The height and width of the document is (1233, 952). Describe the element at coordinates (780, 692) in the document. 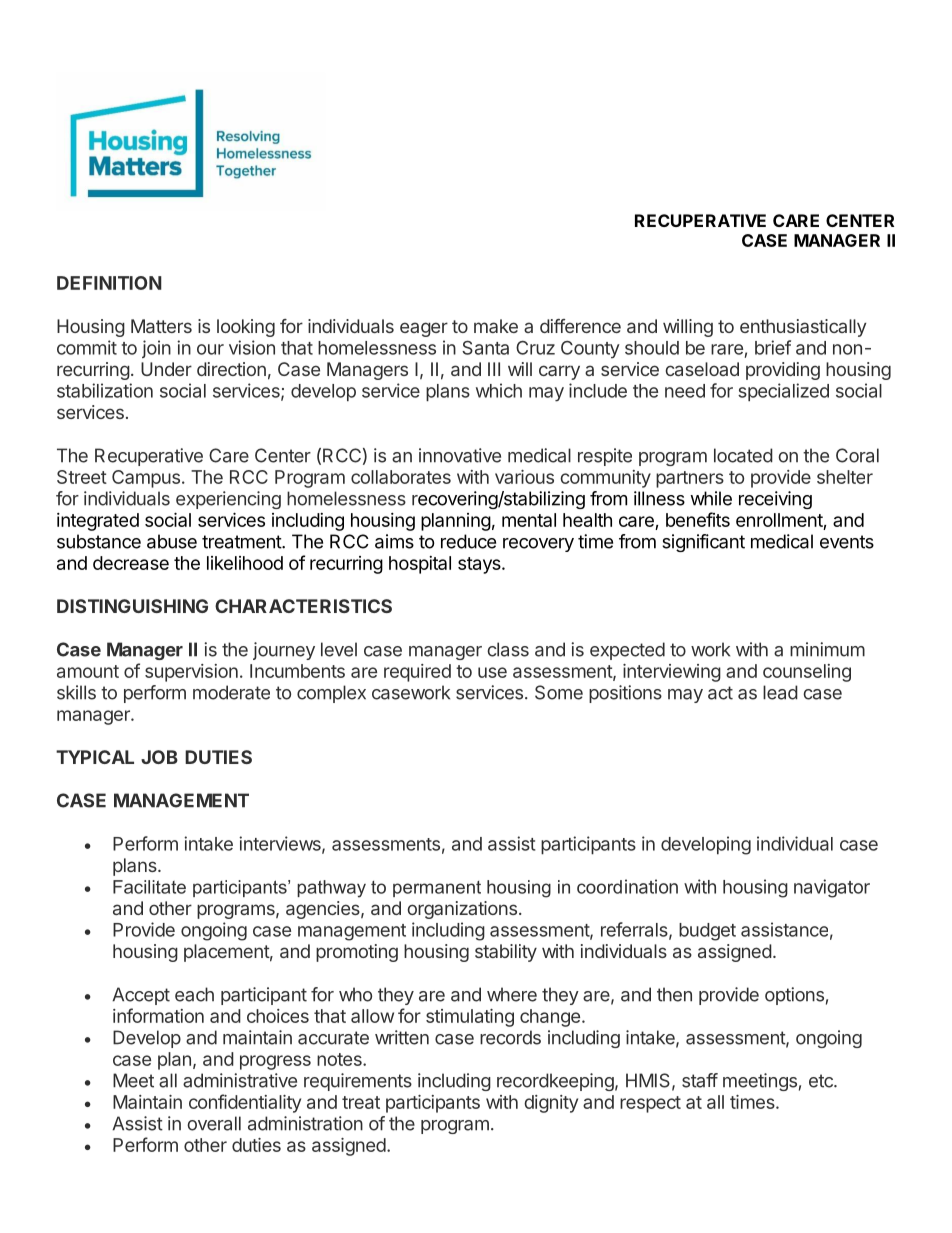

I see `lead` at that location.
